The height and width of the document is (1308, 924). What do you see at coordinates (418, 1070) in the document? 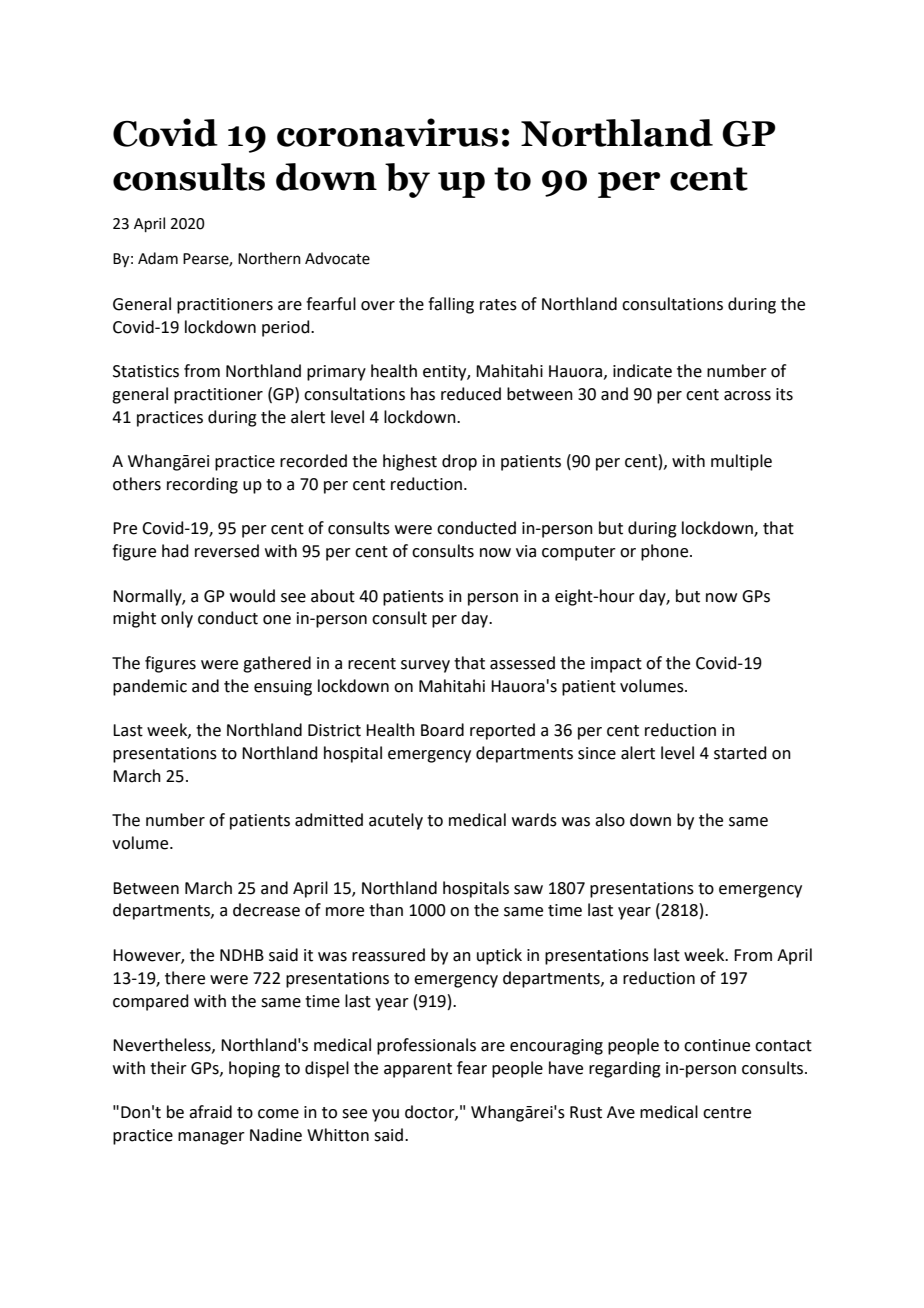
I see `apparent` at bounding box center [418, 1070].
